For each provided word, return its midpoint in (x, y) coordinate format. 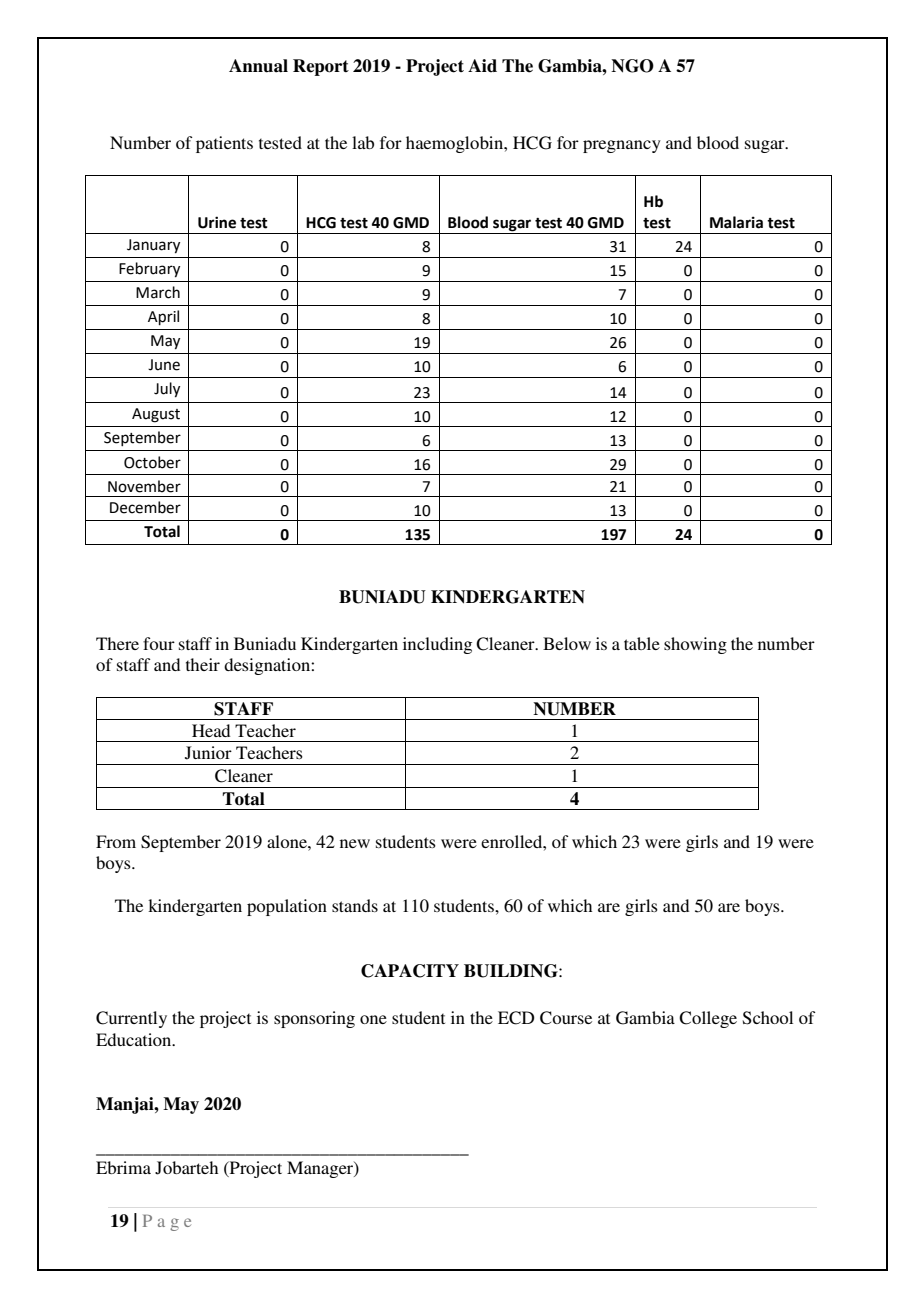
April (163, 317)
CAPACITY (410, 971)
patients (224, 144)
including (437, 645)
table (642, 643)
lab (363, 142)
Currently (131, 1019)
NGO (632, 66)
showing (695, 645)
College (708, 1019)
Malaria (736, 222)
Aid (482, 66)
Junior (208, 753)
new (355, 843)
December (145, 507)
